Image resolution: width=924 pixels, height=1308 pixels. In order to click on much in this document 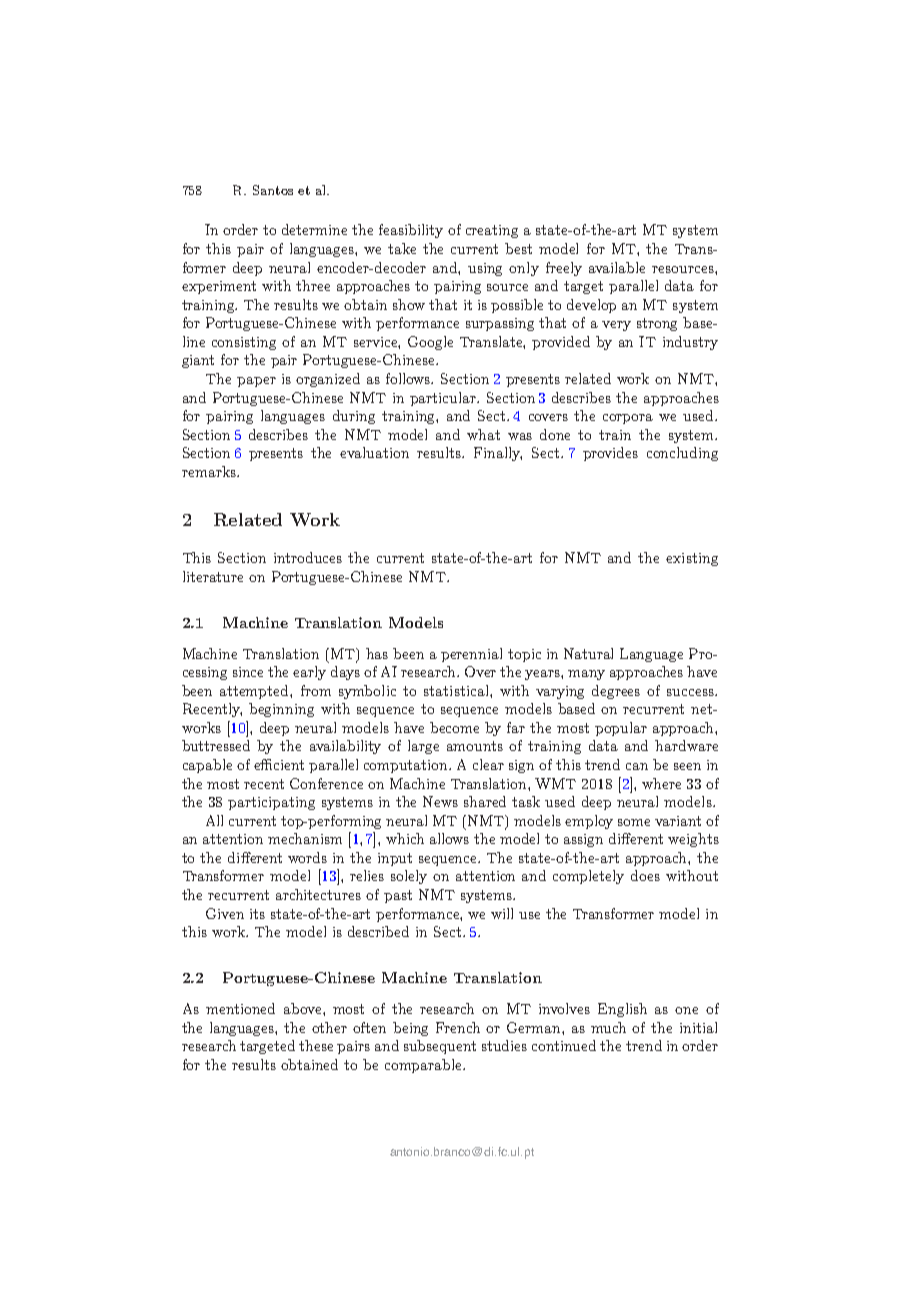, I will do `click(608, 1027)`.
